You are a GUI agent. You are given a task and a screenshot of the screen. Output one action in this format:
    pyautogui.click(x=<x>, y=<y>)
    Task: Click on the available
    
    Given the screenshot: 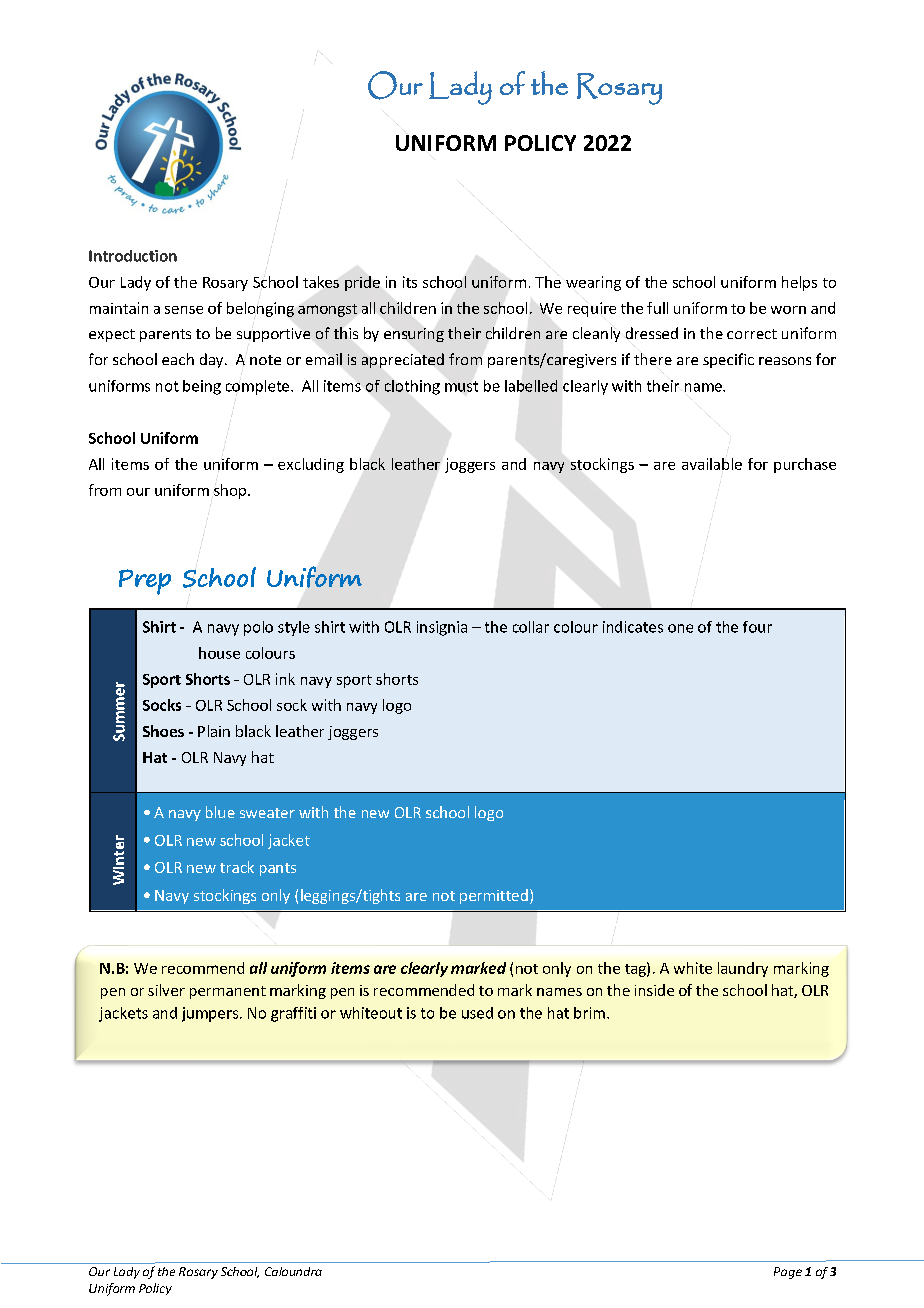 What is the action you would take?
    pyautogui.click(x=712, y=462)
